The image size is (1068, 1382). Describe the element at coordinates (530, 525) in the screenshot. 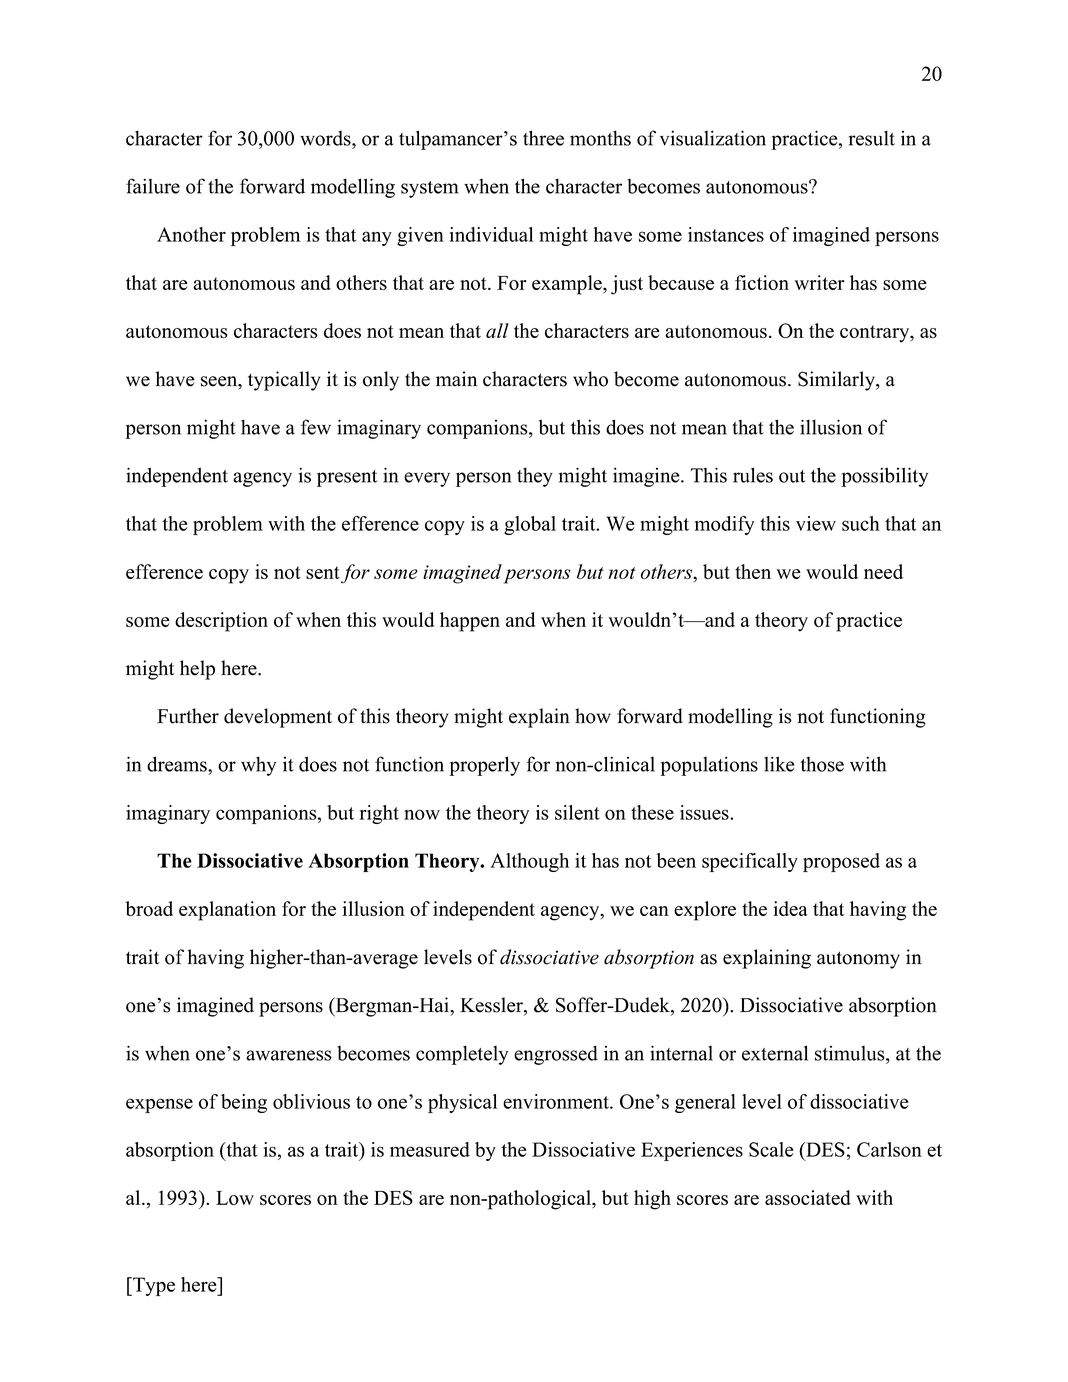

I see `global` at that location.
